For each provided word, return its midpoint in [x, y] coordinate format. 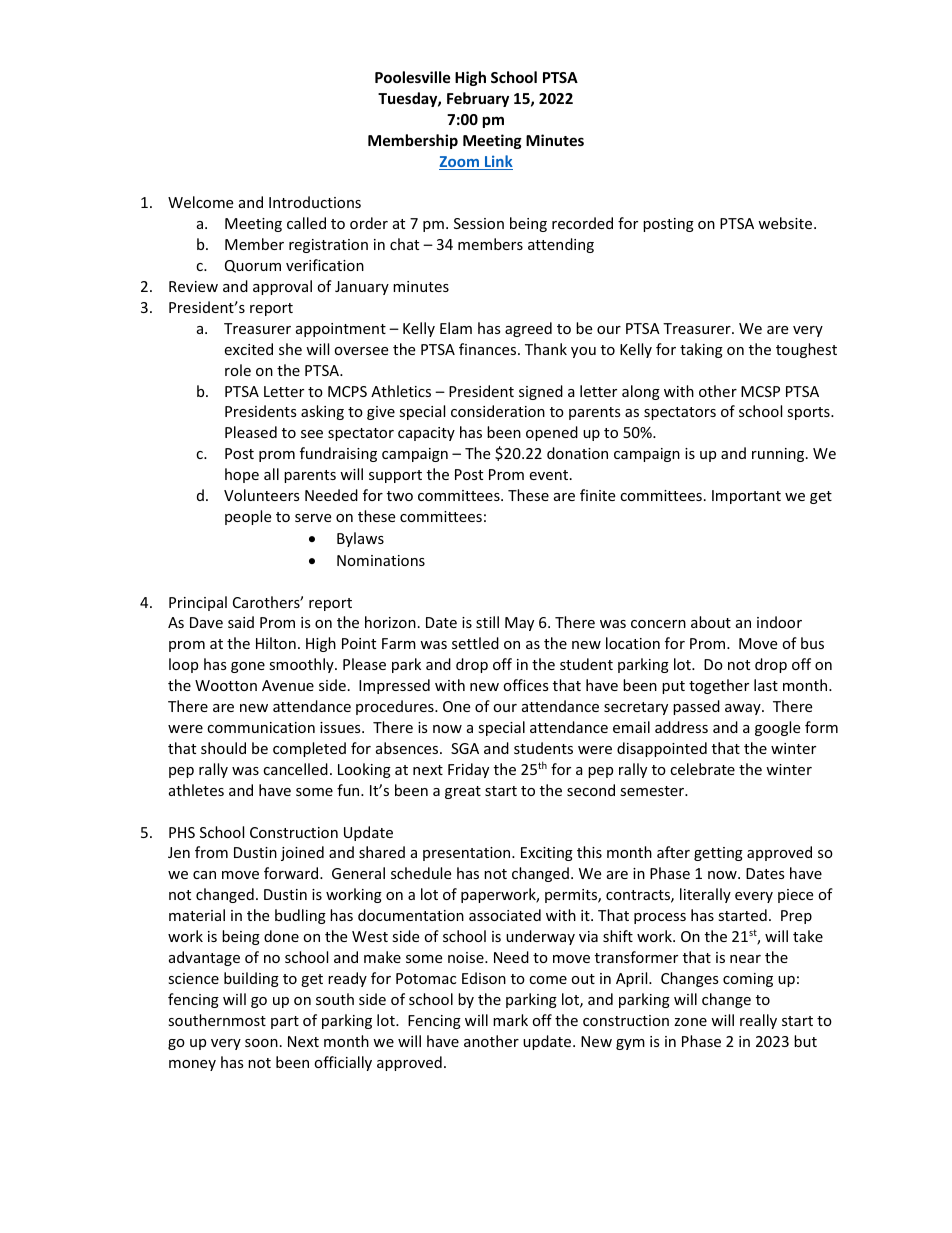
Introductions [315, 202]
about [711, 622]
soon [261, 1043]
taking [701, 350]
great [463, 792]
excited [248, 349]
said [241, 622]
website [786, 223]
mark [510, 1020]
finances [489, 349]
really [758, 1021]
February [478, 99]
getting [718, 854]
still [487, 622]
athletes [196, 790]
